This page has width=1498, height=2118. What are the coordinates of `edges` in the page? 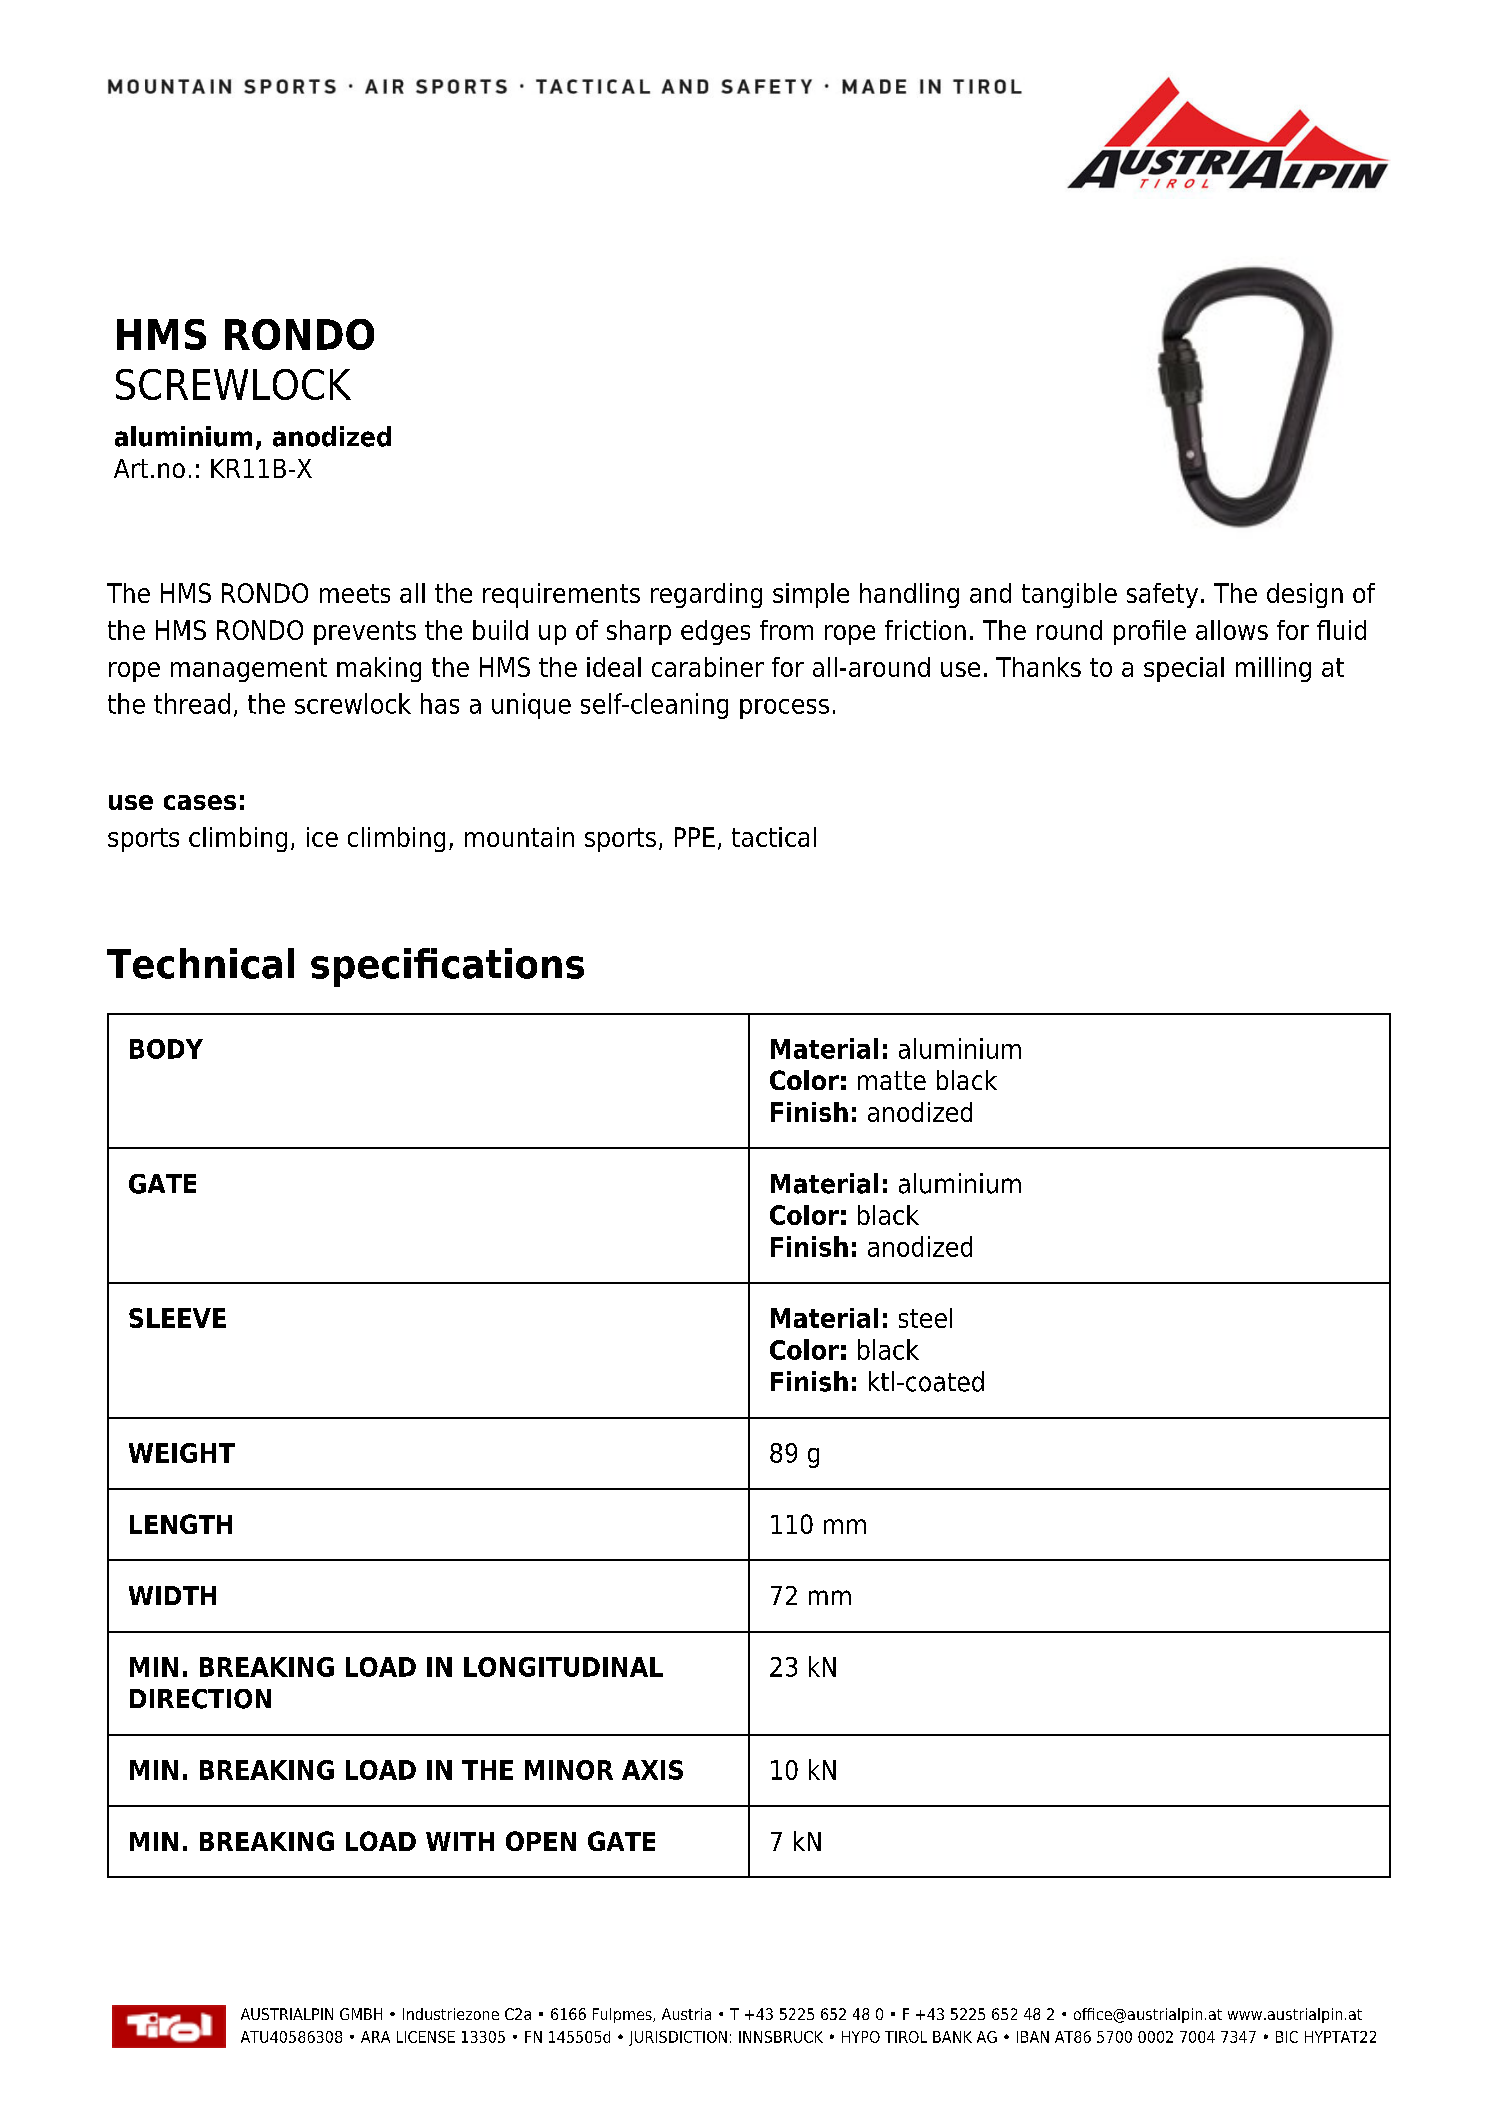 It's located at (715, 632).
